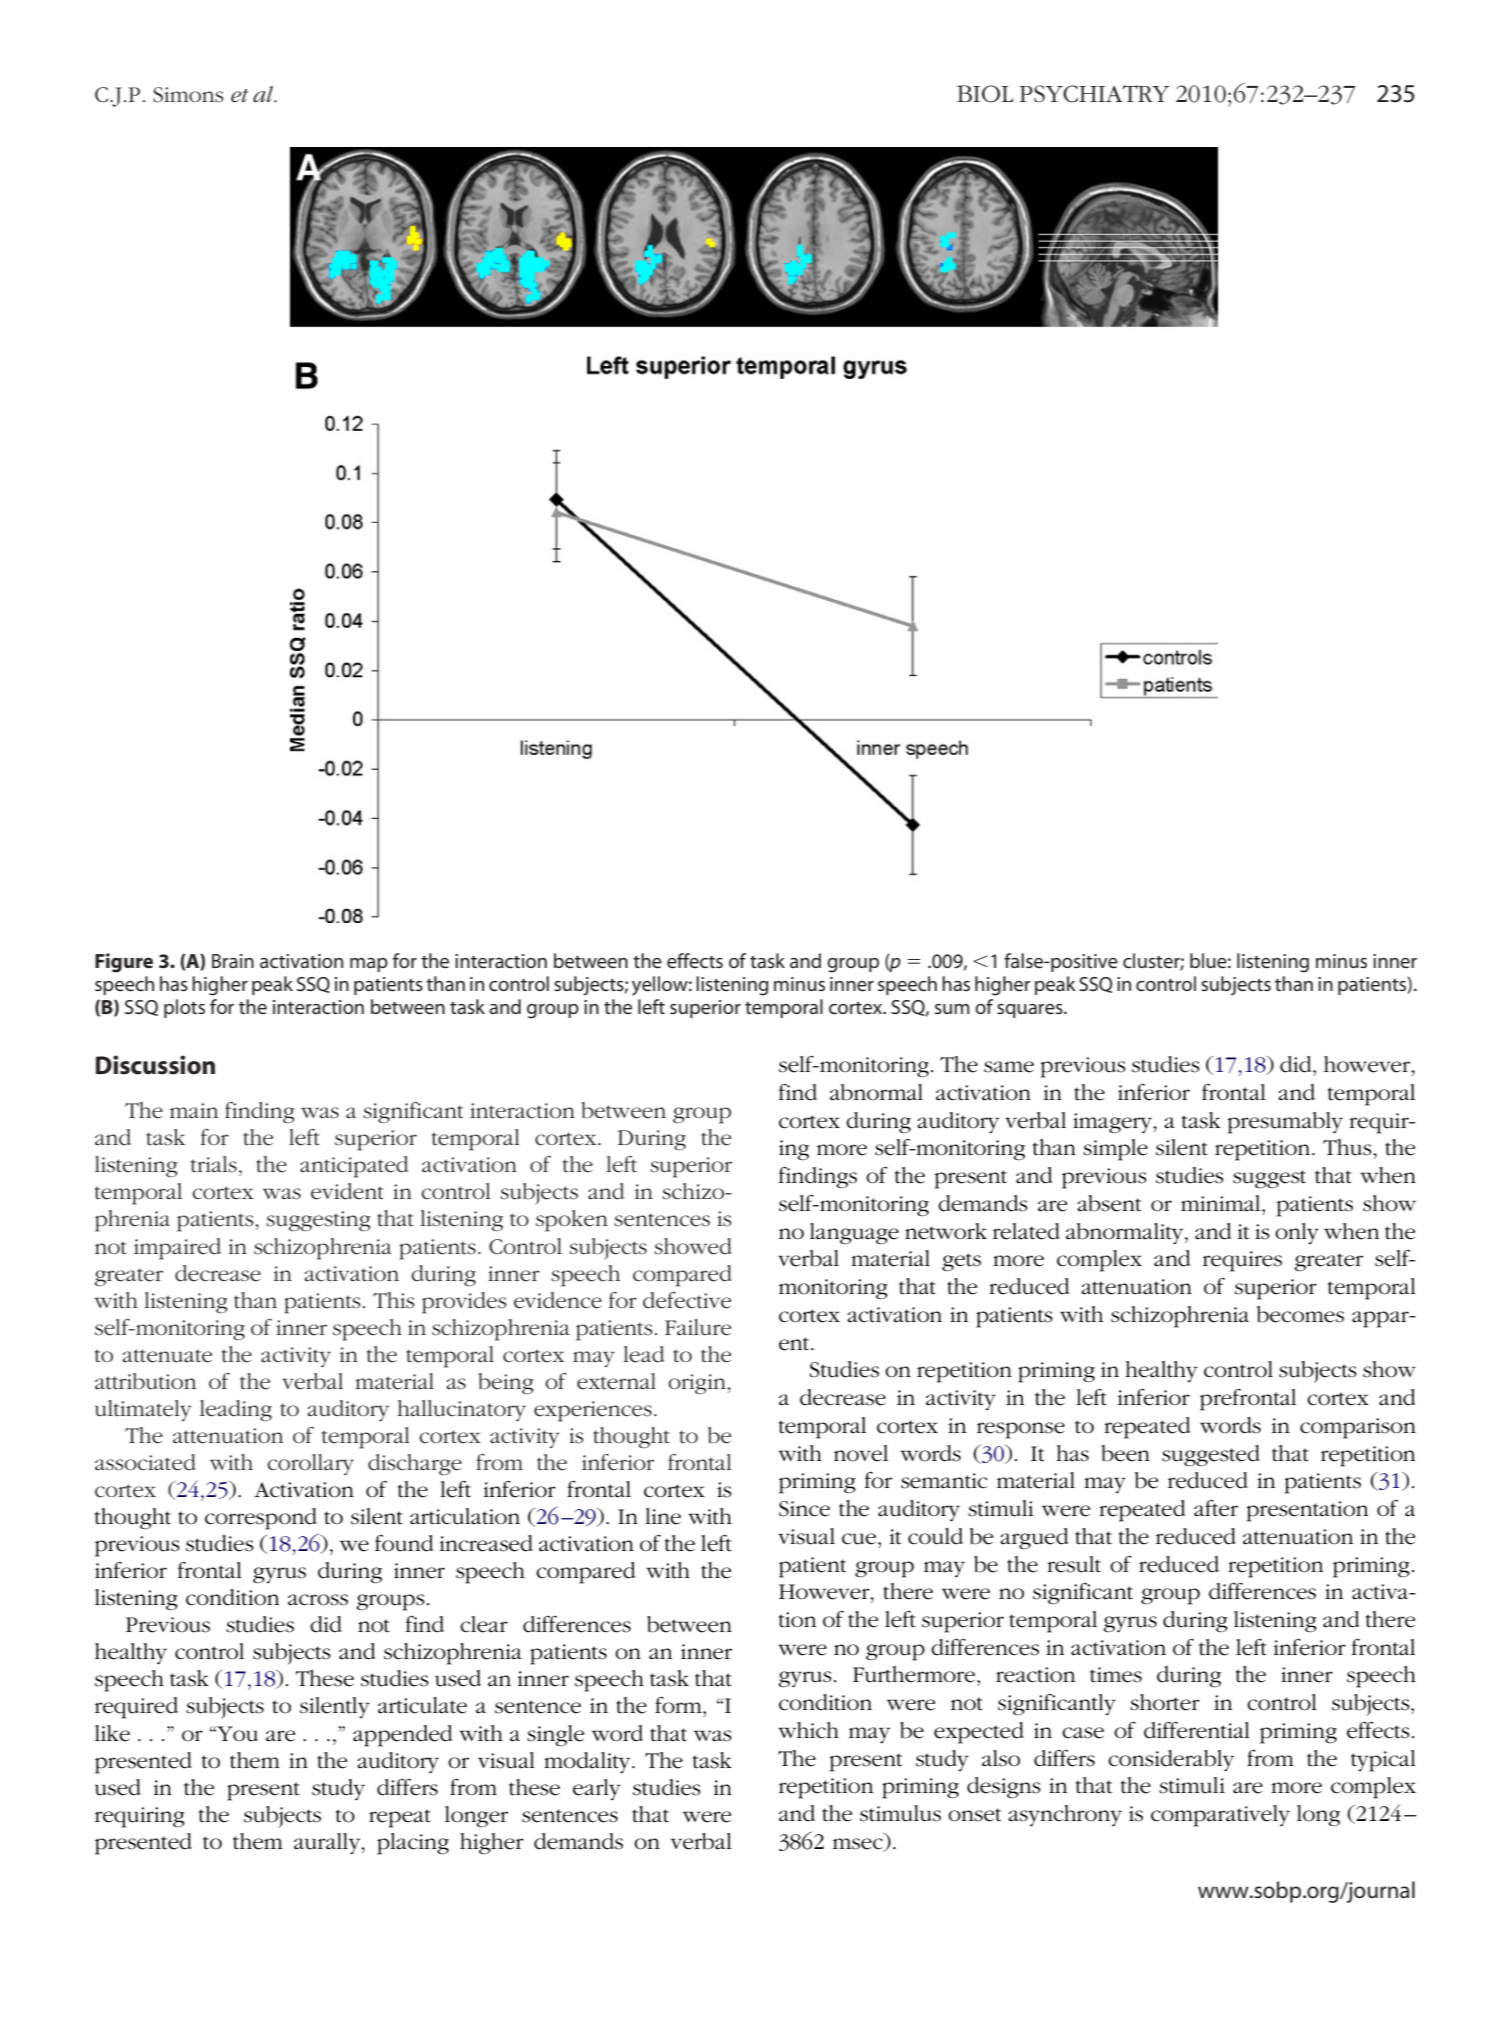  I want to click on appended, so click(403, 1736).
